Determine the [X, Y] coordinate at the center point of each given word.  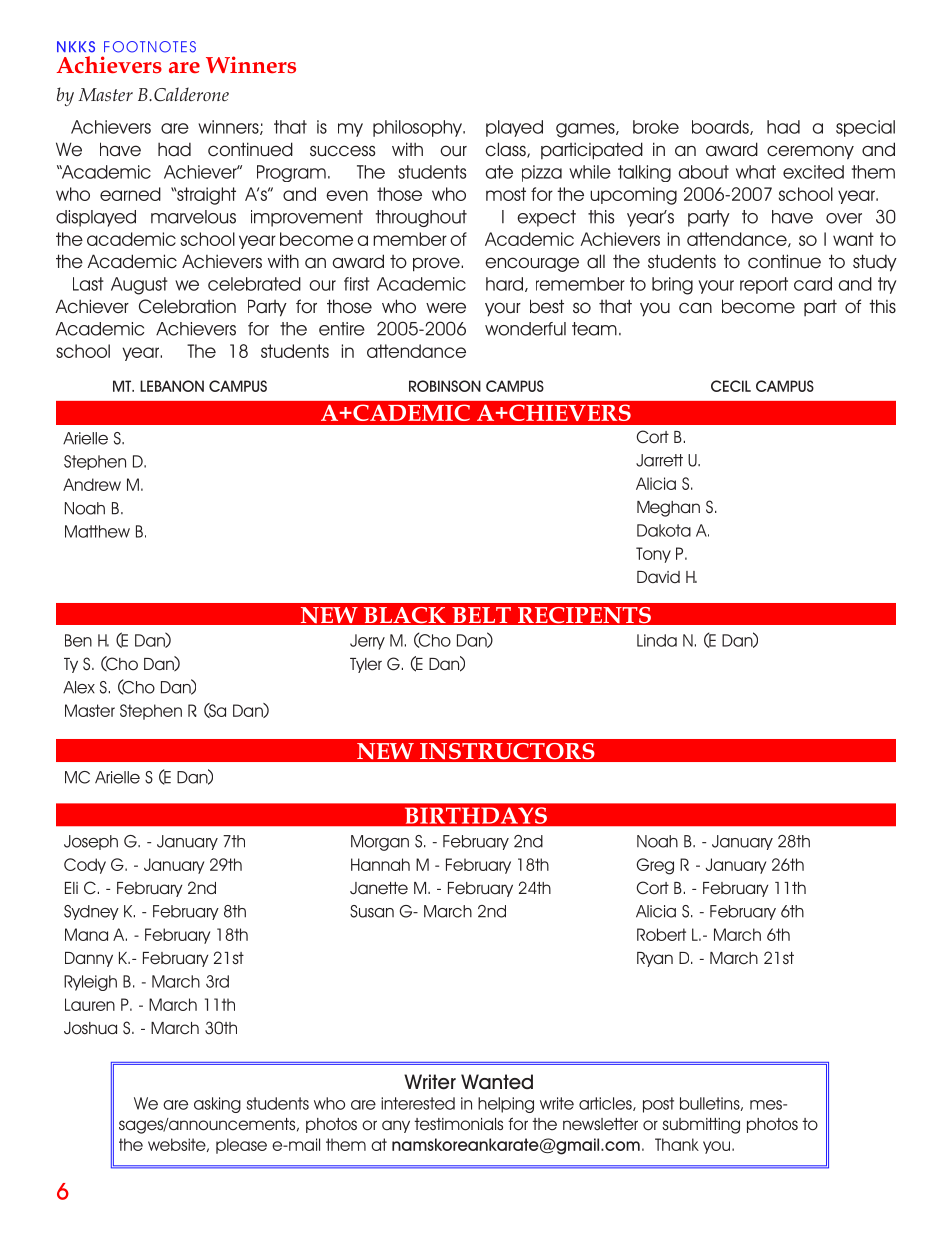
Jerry [367, 642]
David [658, 577]
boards [721, 127]
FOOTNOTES [150, 47]
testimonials [458, 1124]
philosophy [419, 128]
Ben [78, 640]
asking [217, 1105]
